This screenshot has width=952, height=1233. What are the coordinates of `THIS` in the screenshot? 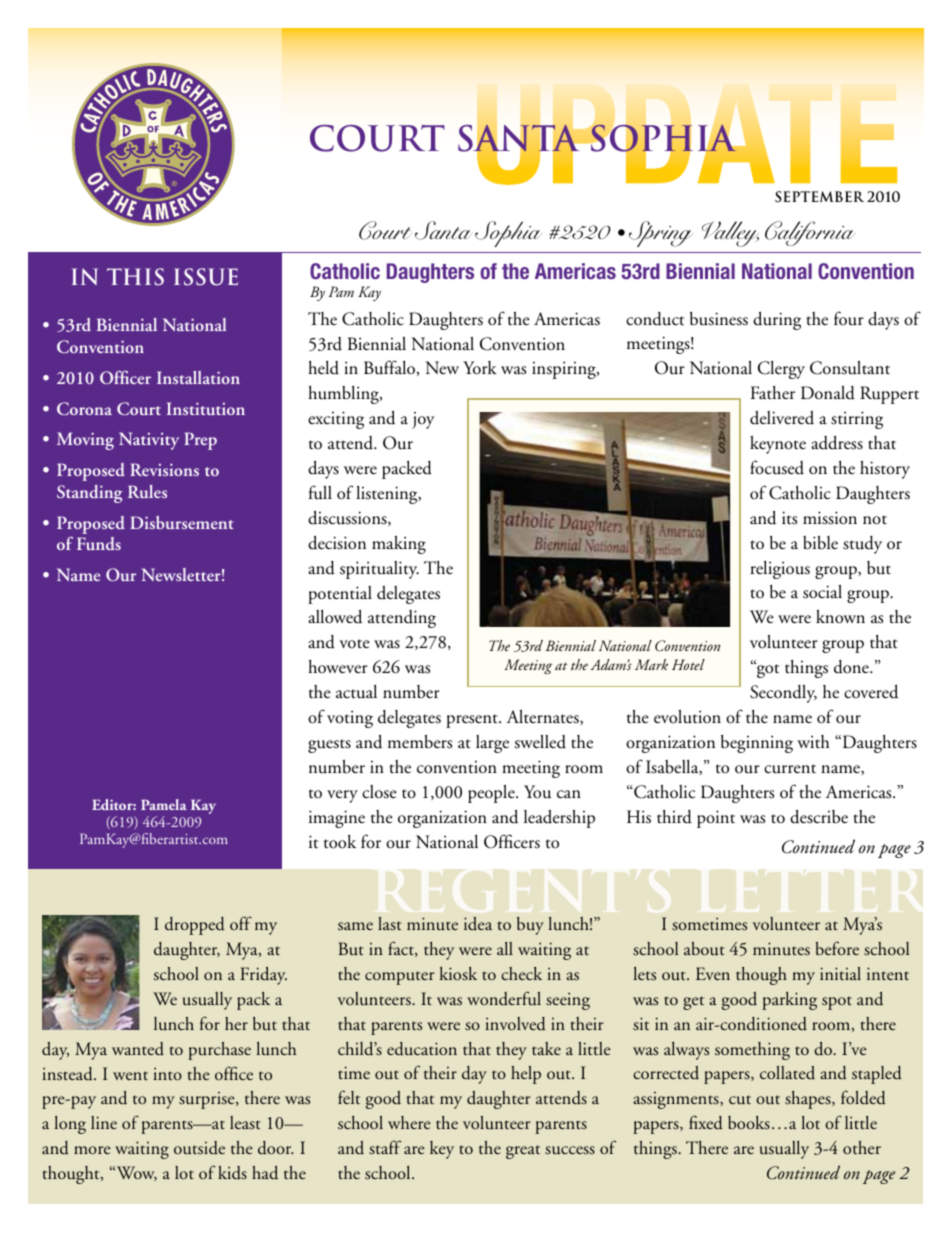 It's located at (135, 277).
